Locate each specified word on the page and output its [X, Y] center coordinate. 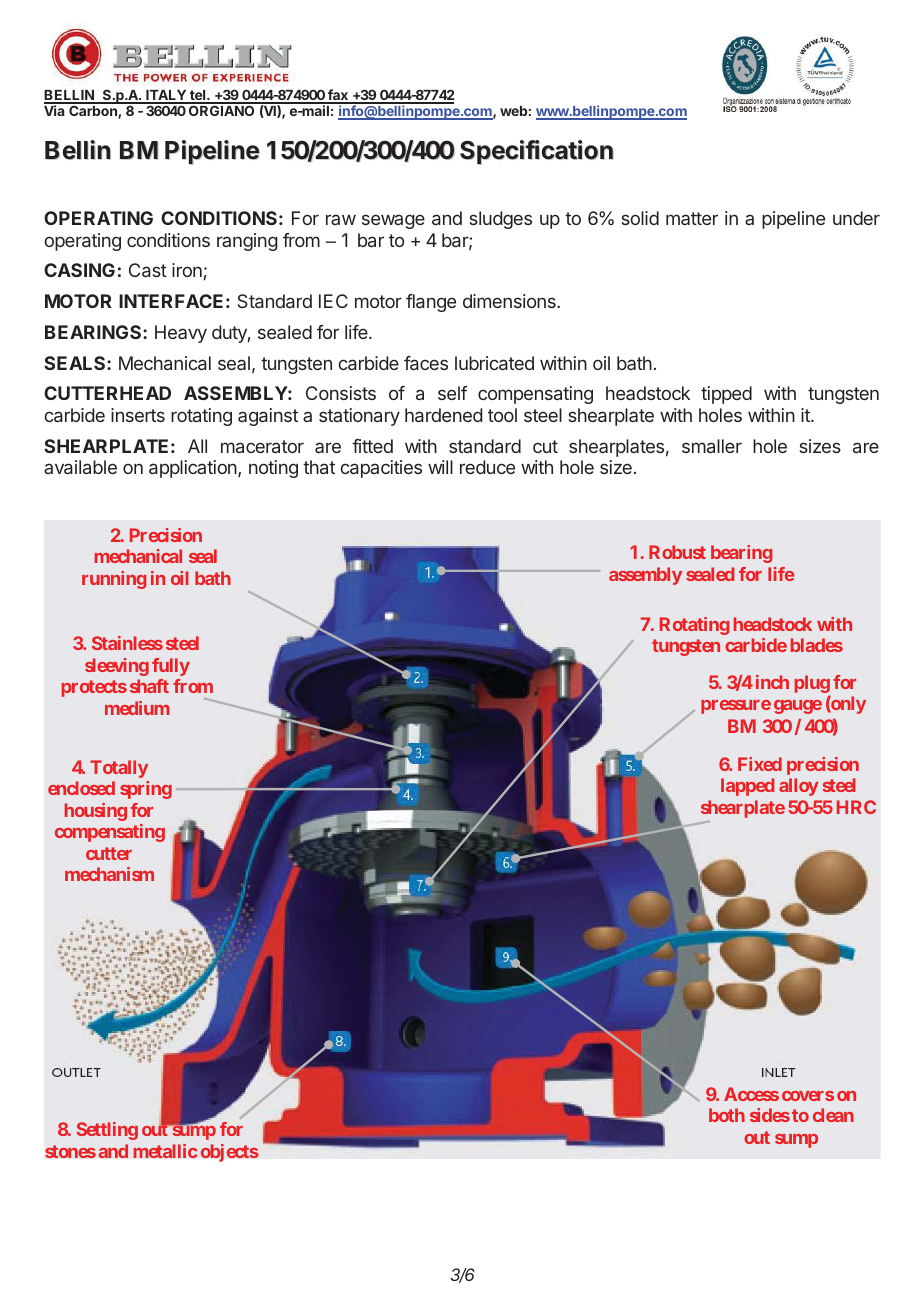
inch [772, 682]
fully [171, 667]
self [452, 393]
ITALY [166, 96]
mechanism [109, 874]
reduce [487, 467]
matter [692, 218]
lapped [747, 787]
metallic [165, 1151]
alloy [799, 787]
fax [338, 96]
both [727, 1115]
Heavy [181, 334]
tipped [726, 395]
